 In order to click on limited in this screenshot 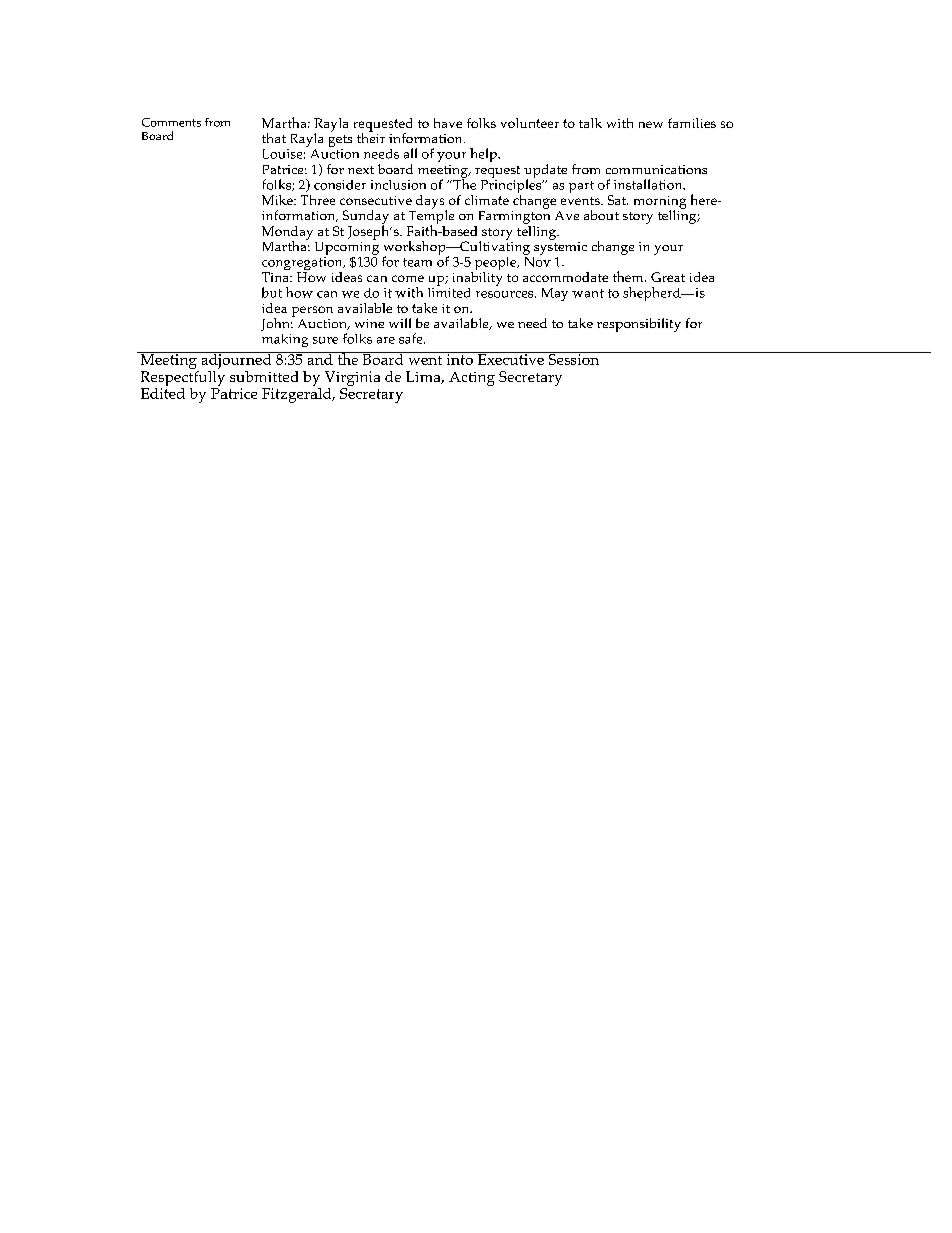, I will do `click(449, 291)`.
